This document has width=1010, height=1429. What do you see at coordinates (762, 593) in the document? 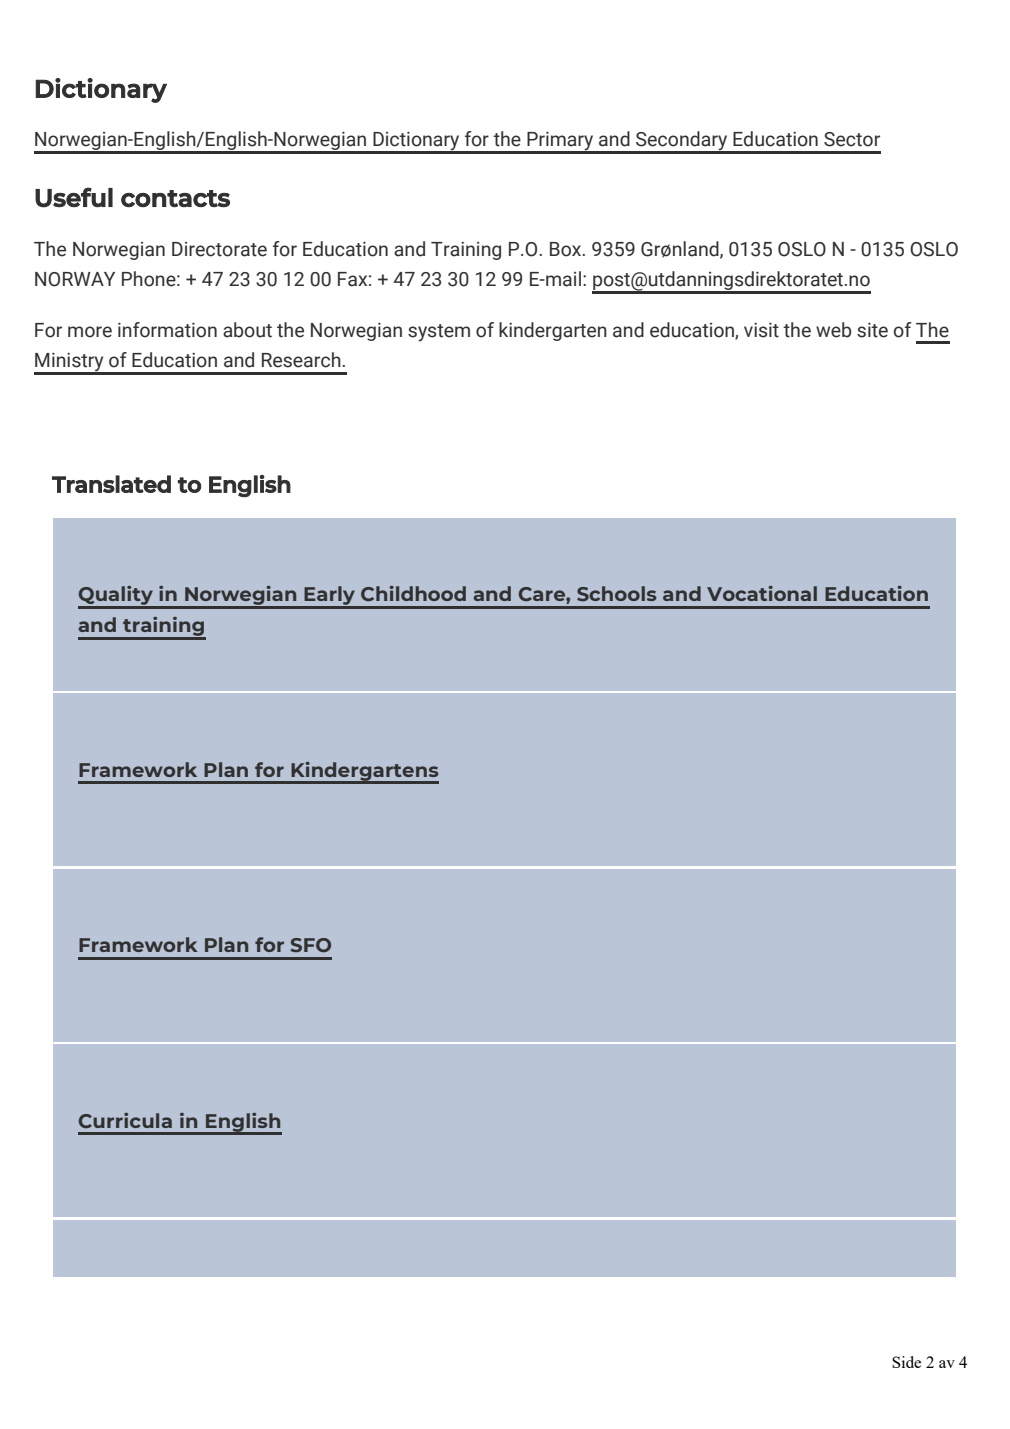
I see `Vocational` at bounding box center [762, 593].
